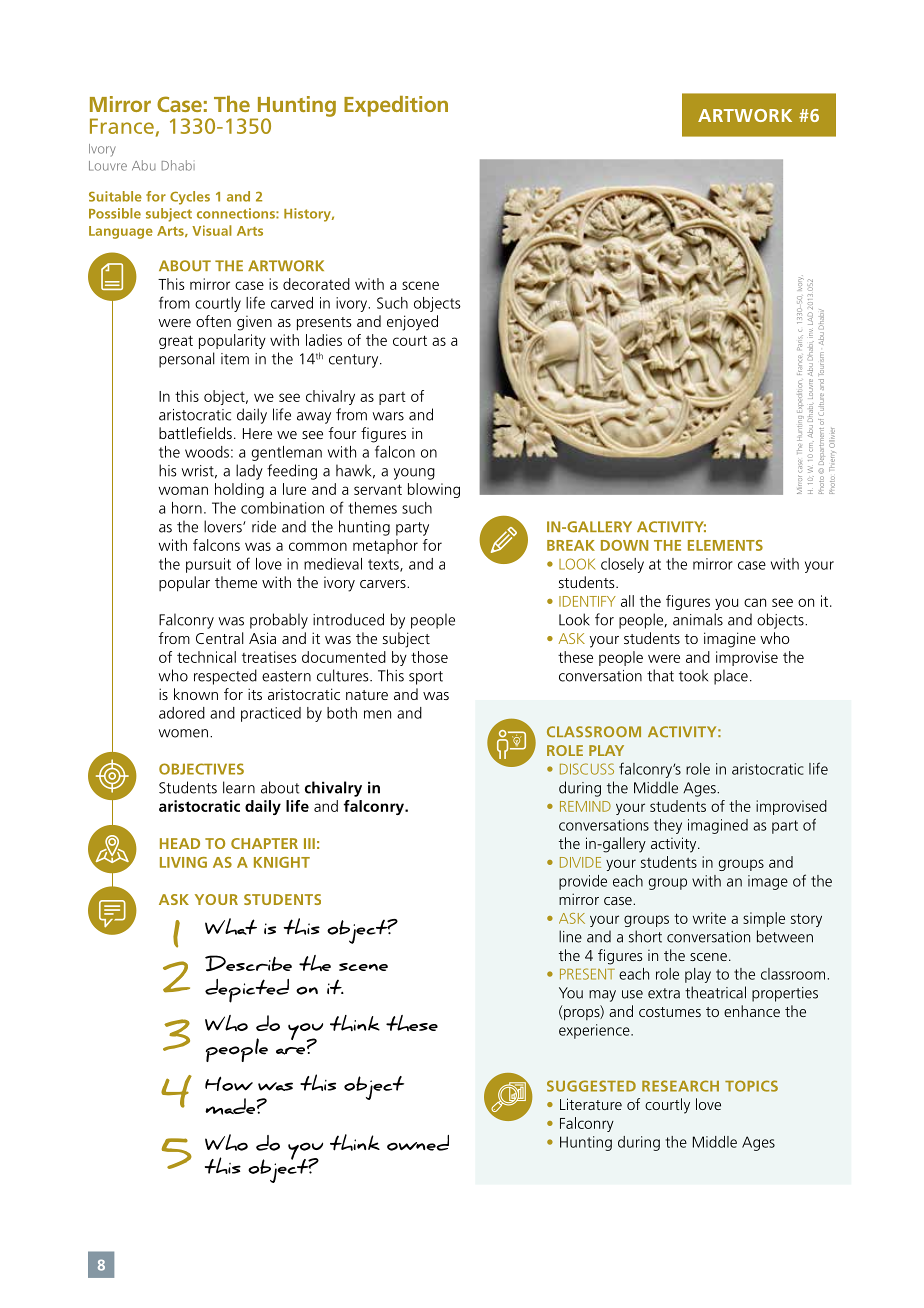 The height and width of the image is (1308, 924). What do you see at coordinates (212, 230) in the image?
I see `Visual` at bounding box center [212, 230].
